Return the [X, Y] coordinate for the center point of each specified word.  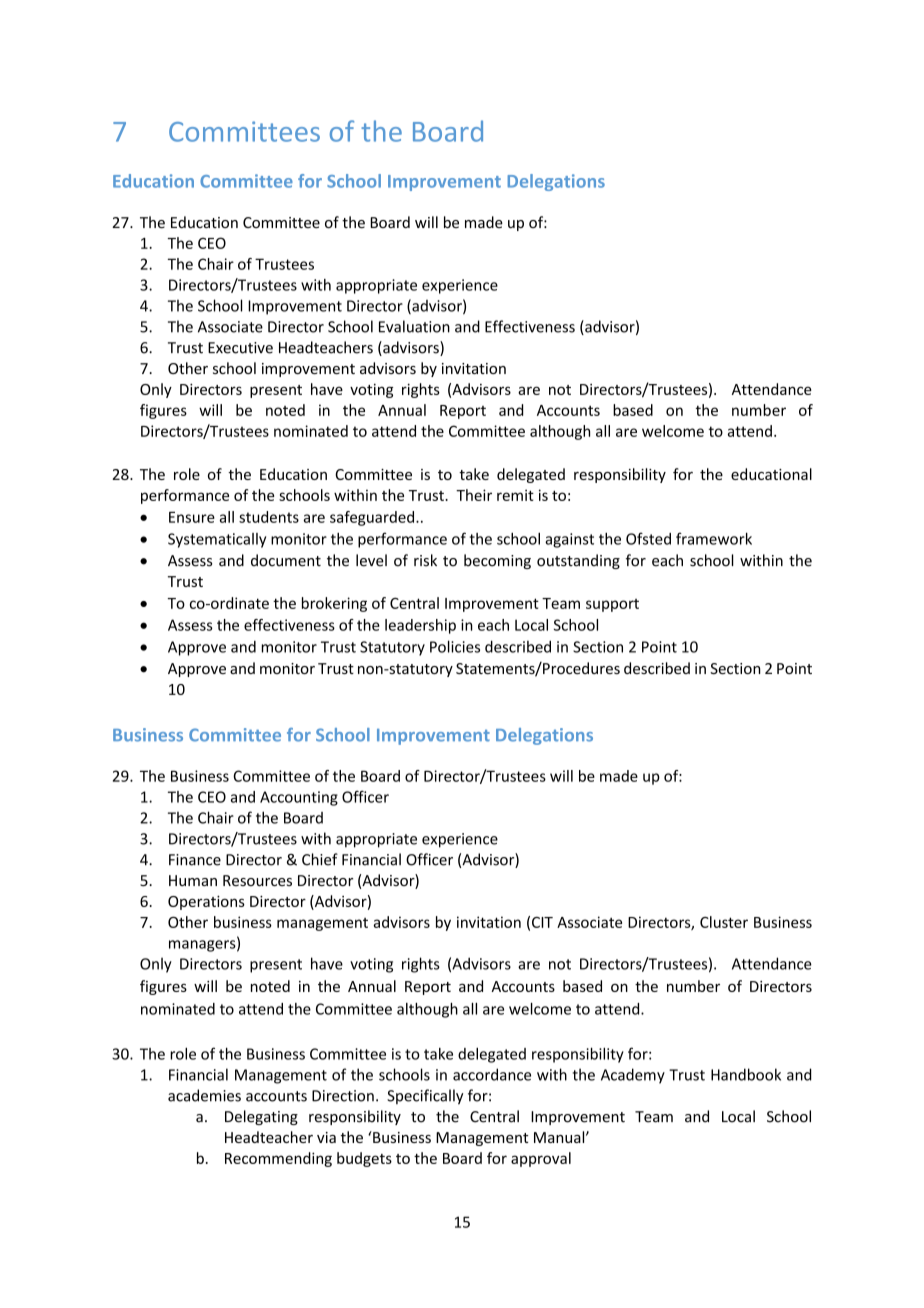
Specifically [425, 1097]
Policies [455, 646]
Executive [240, 348]
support [612, 605]
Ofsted [648, 538]
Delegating [261, 1117]
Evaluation [414, 326]
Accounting [299, 798]
